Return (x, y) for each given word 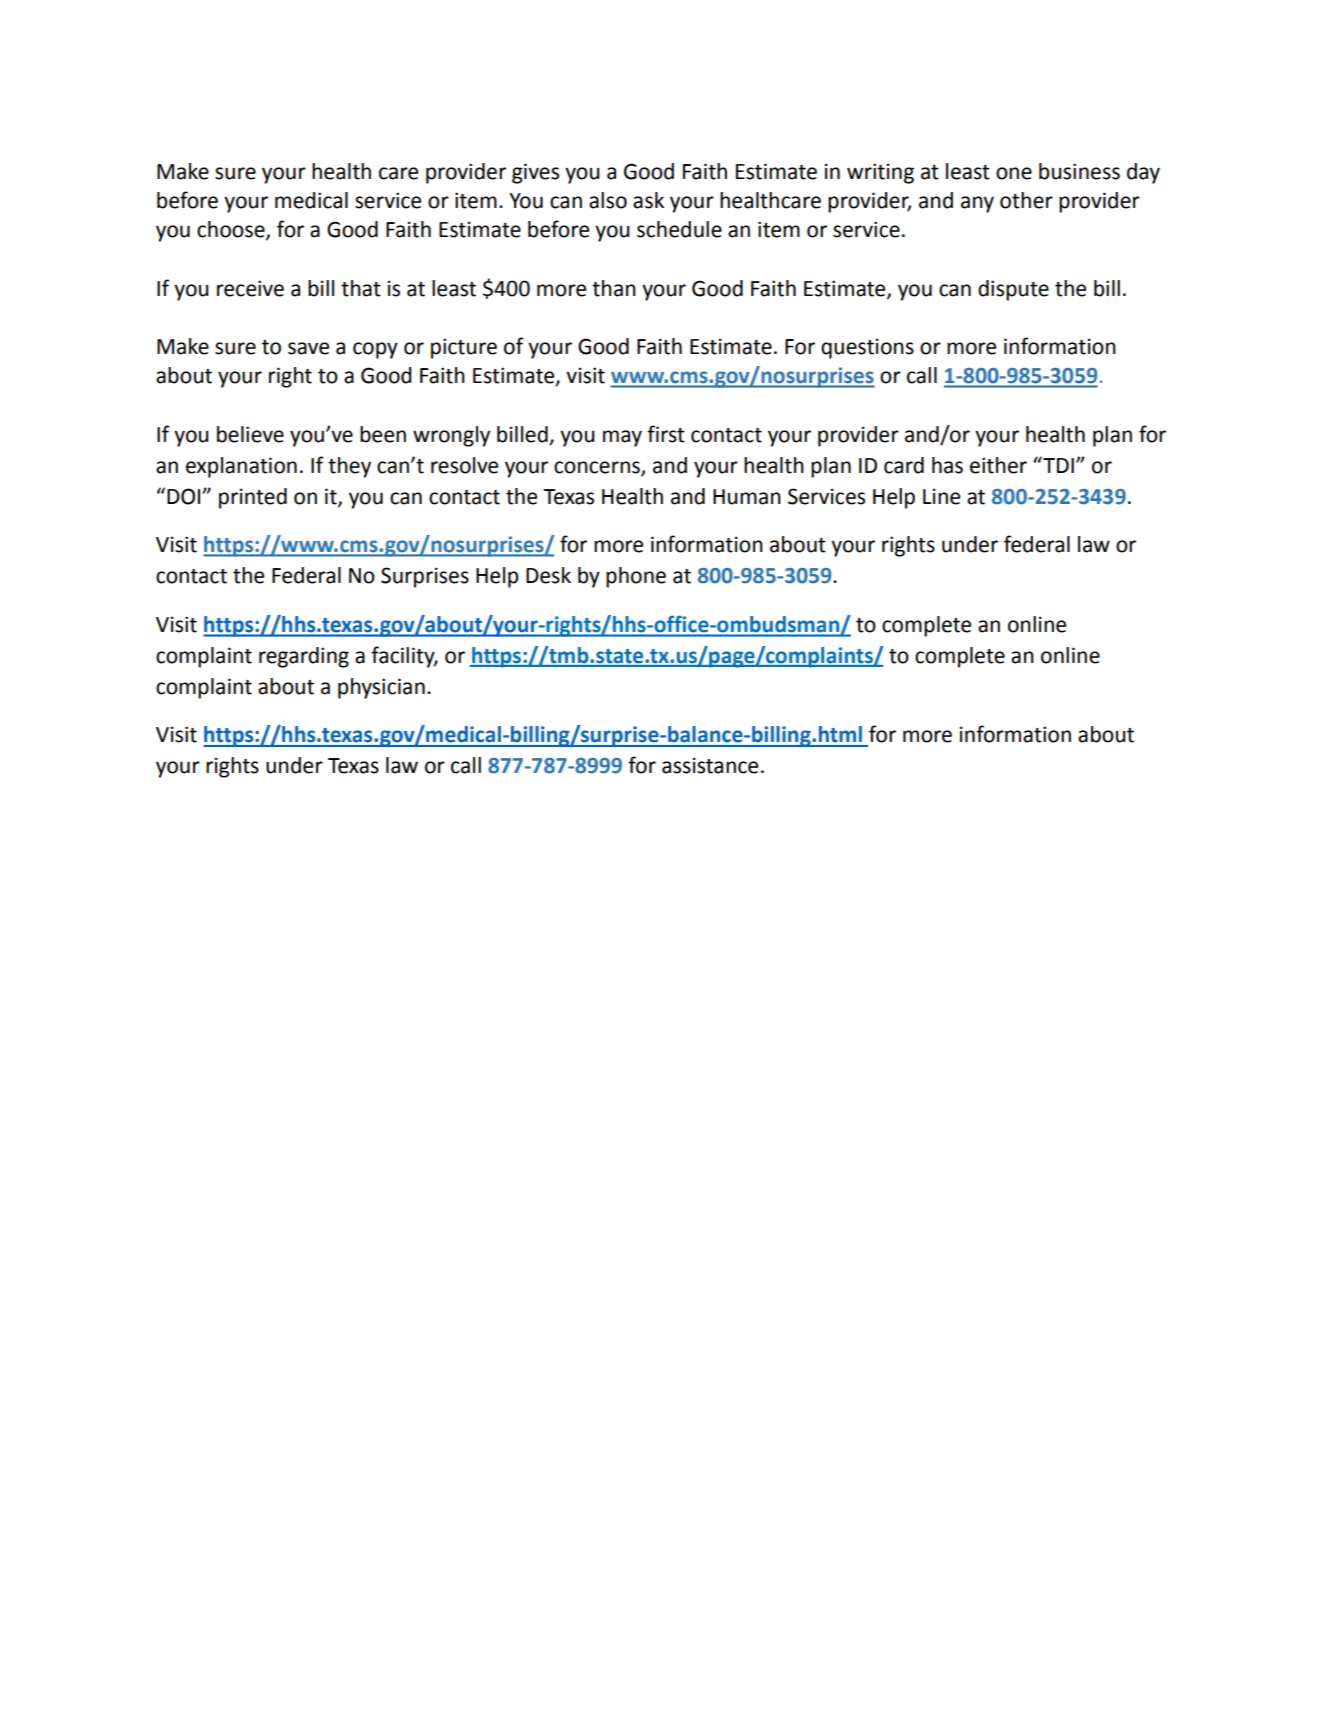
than (614, 288)
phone (636, 577)
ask (648, 200)
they (349, 467)
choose (232, 230)
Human (747, 497)
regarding (304, 657)
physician (381, 688)
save (308, 348)
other (1026, 200)
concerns (598, 468)
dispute (1013, 290)
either (998, 465)
